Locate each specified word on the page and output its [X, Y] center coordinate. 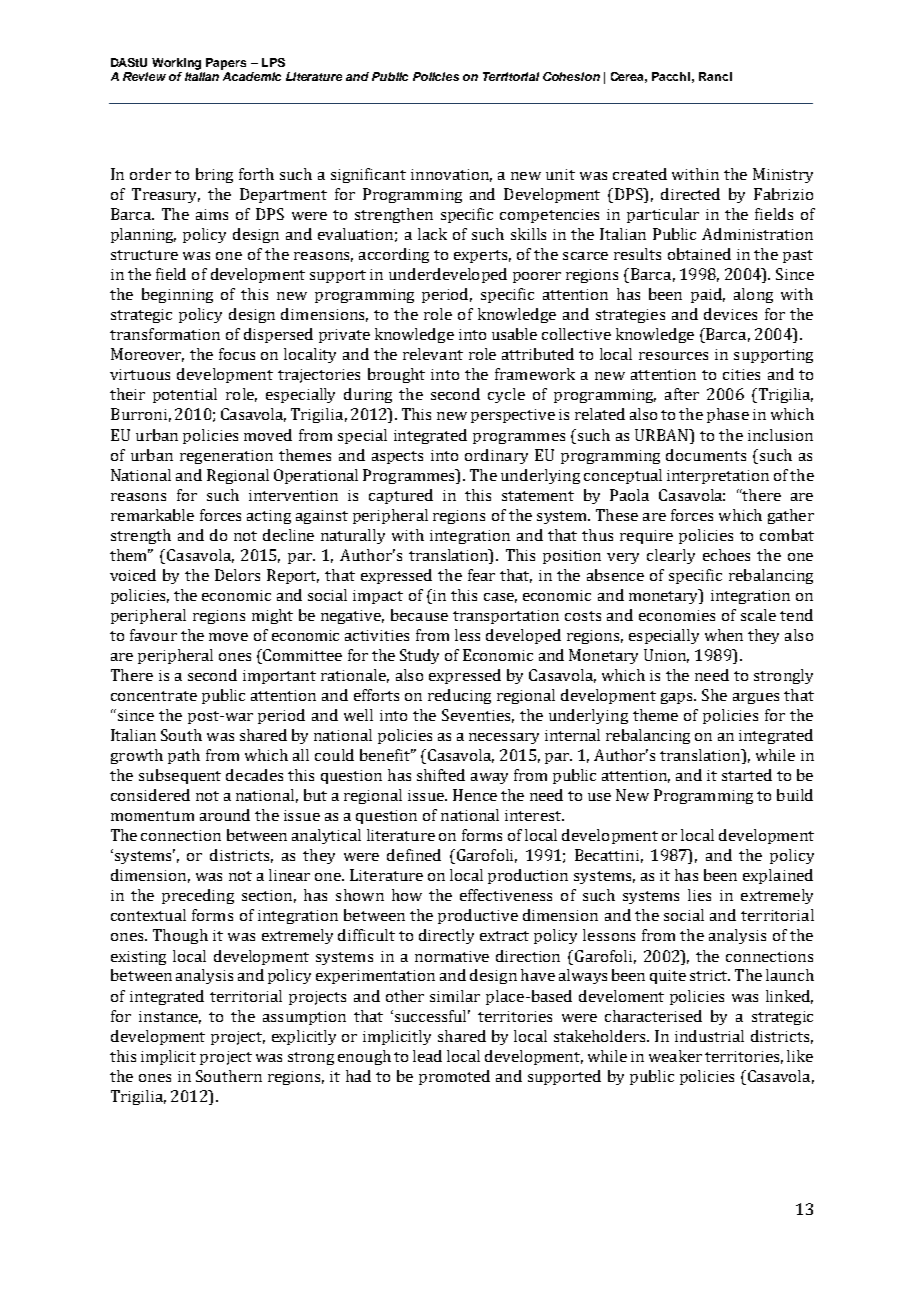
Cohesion [571, 76]
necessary [504, 738]
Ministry [783, 175]
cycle [506, 395]
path [184, 756]
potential [185, 395]
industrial [709, 1036]
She [714, 695]
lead [427, 1056]
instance [170, 1017]
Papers [226, 64]
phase [728, 415]
